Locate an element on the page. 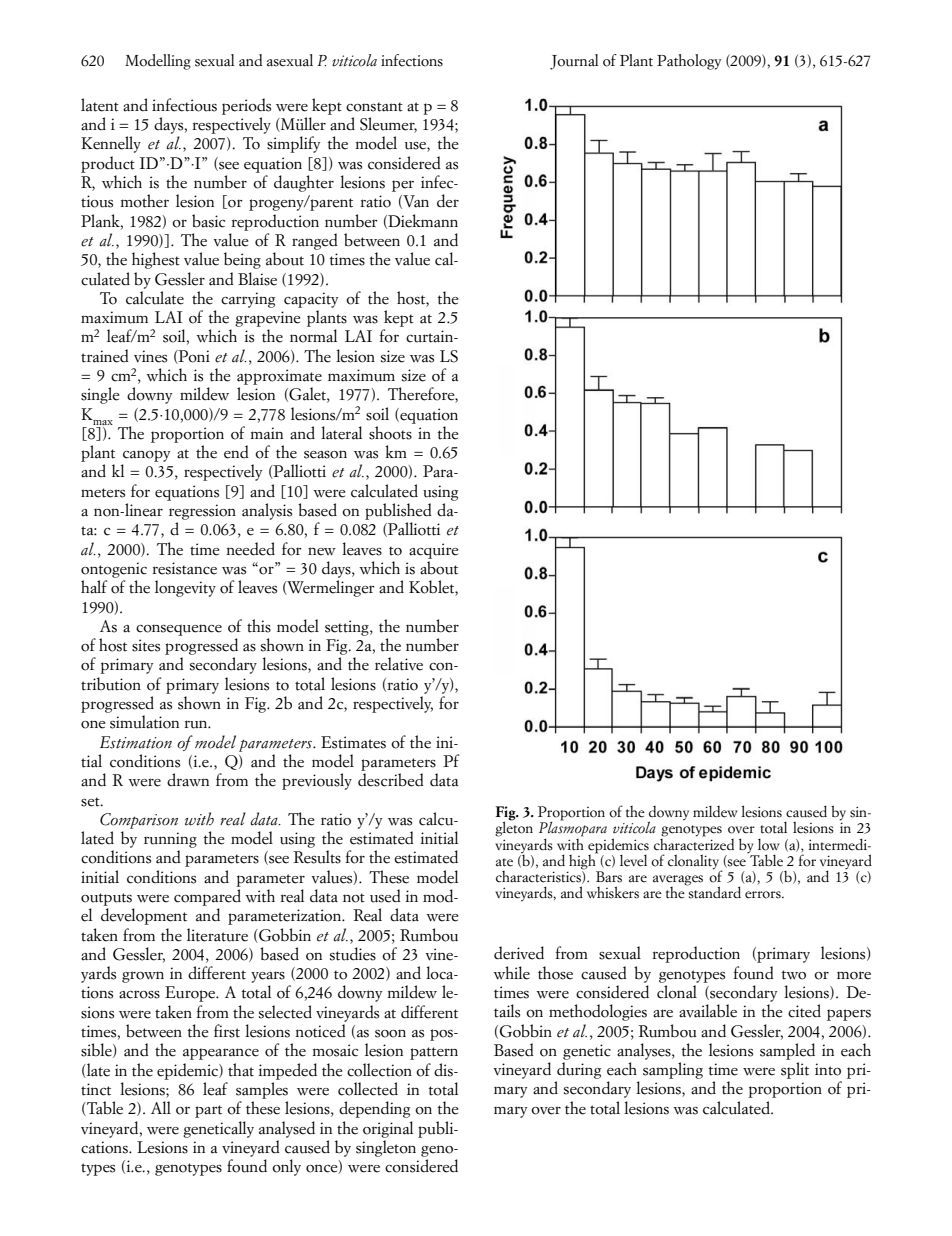 The width and height of the image is (952, 1236). constant is located at coordinates (374, 107).
